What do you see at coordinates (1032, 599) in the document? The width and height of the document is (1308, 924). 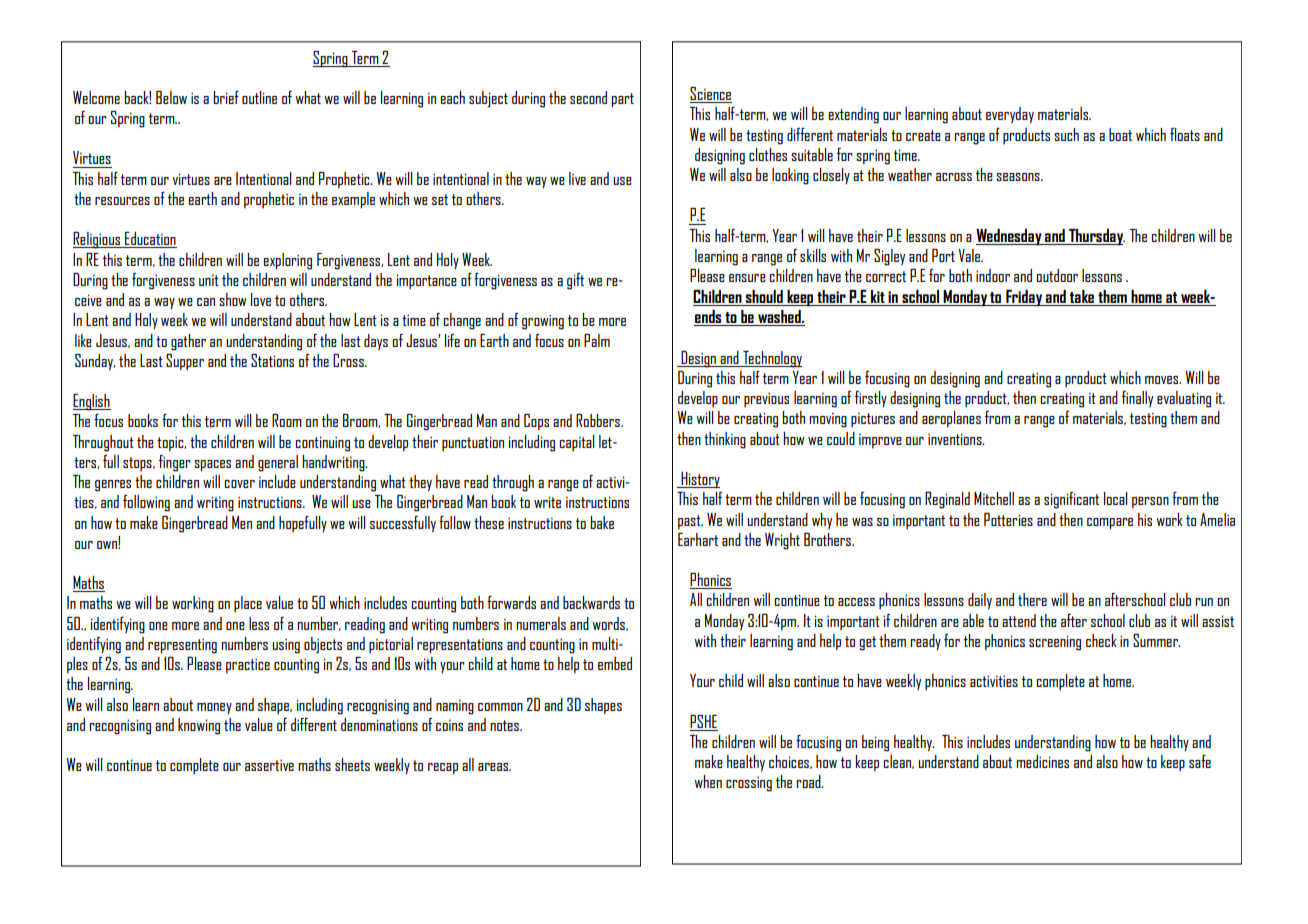 I see `there` at bounding box center [1032, 599].
